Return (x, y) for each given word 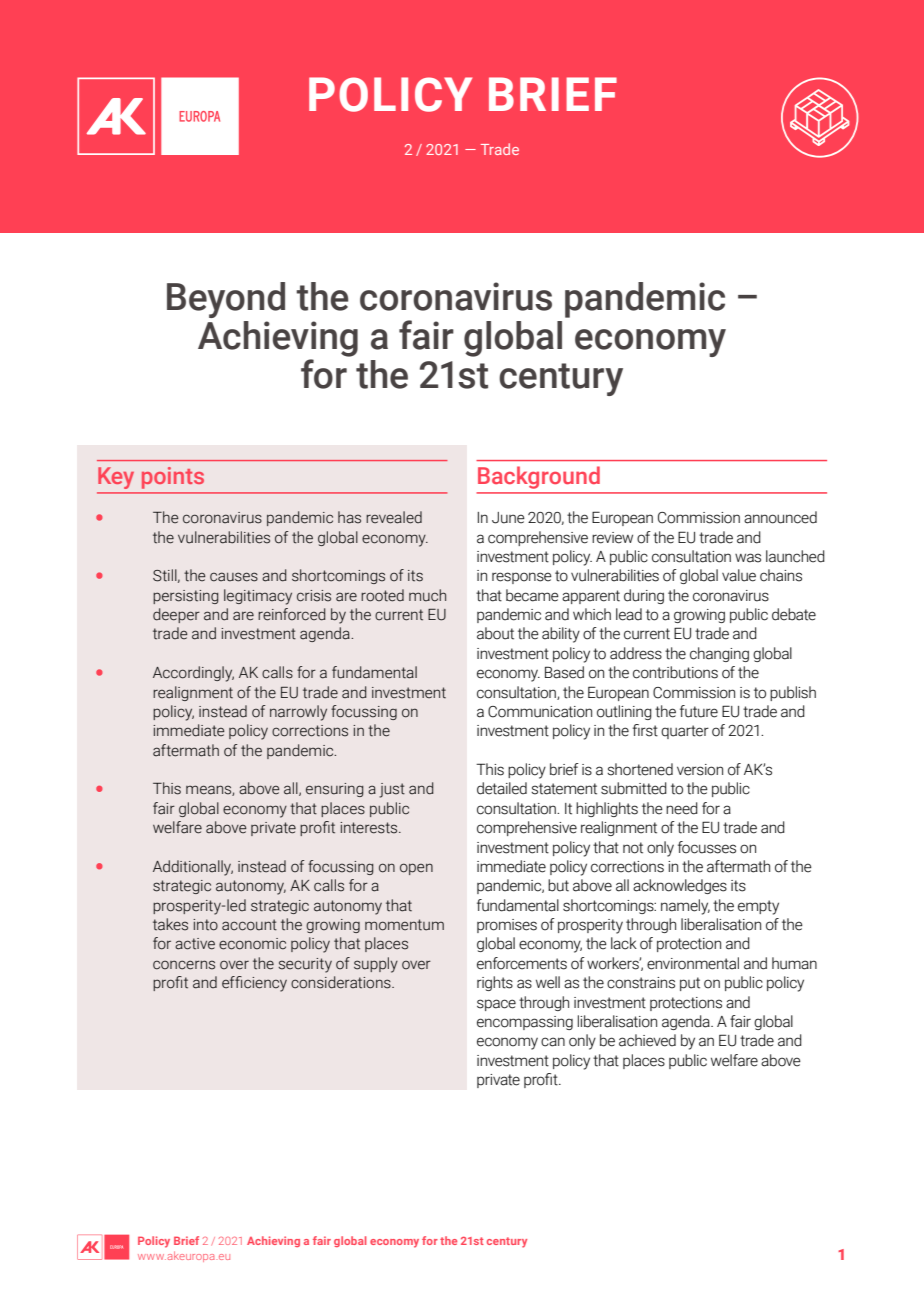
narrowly (298, 713)
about (495, 633)
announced (780, 517)
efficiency (254, 984)
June (508, 518)
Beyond (226, 300)
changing (719, 654)
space (496, 1005)
